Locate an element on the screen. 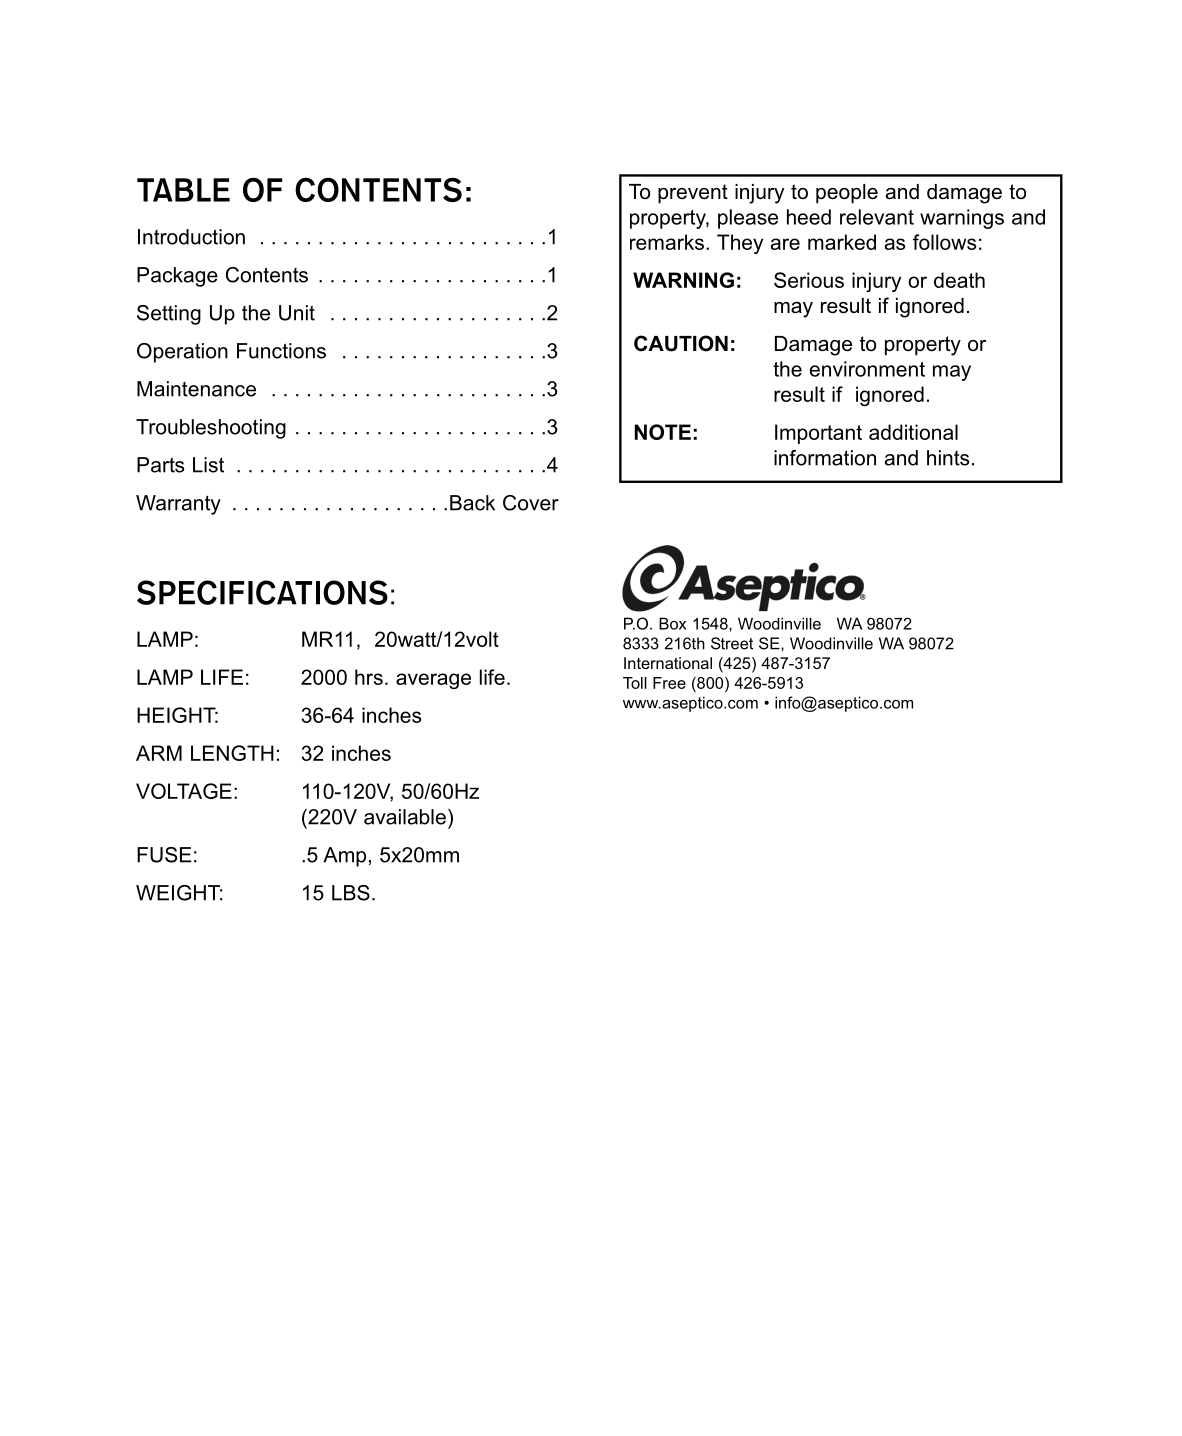  TABLE is located at coordinates (183, 190).
